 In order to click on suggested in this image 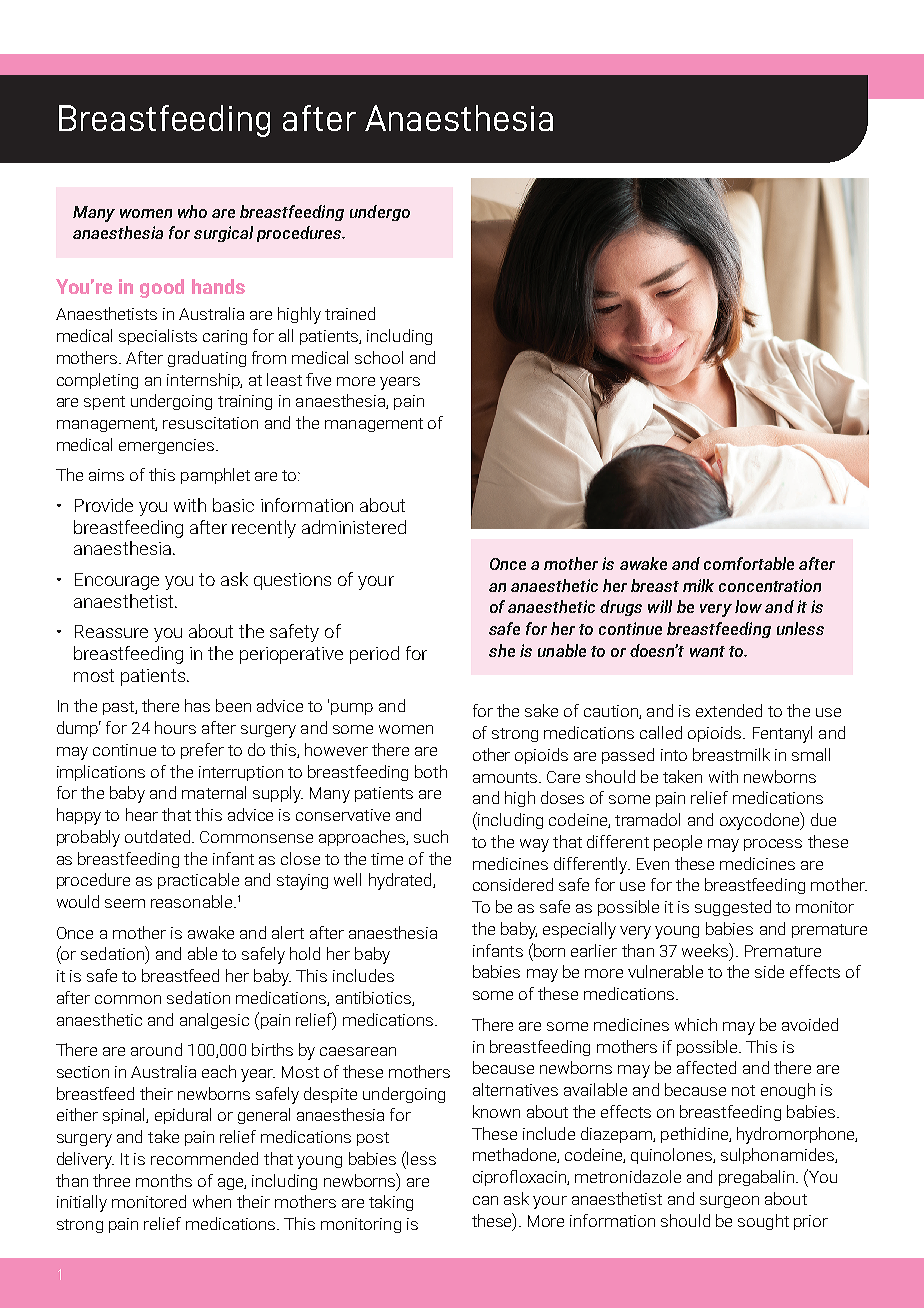, I will do `click(733, 908)`.
